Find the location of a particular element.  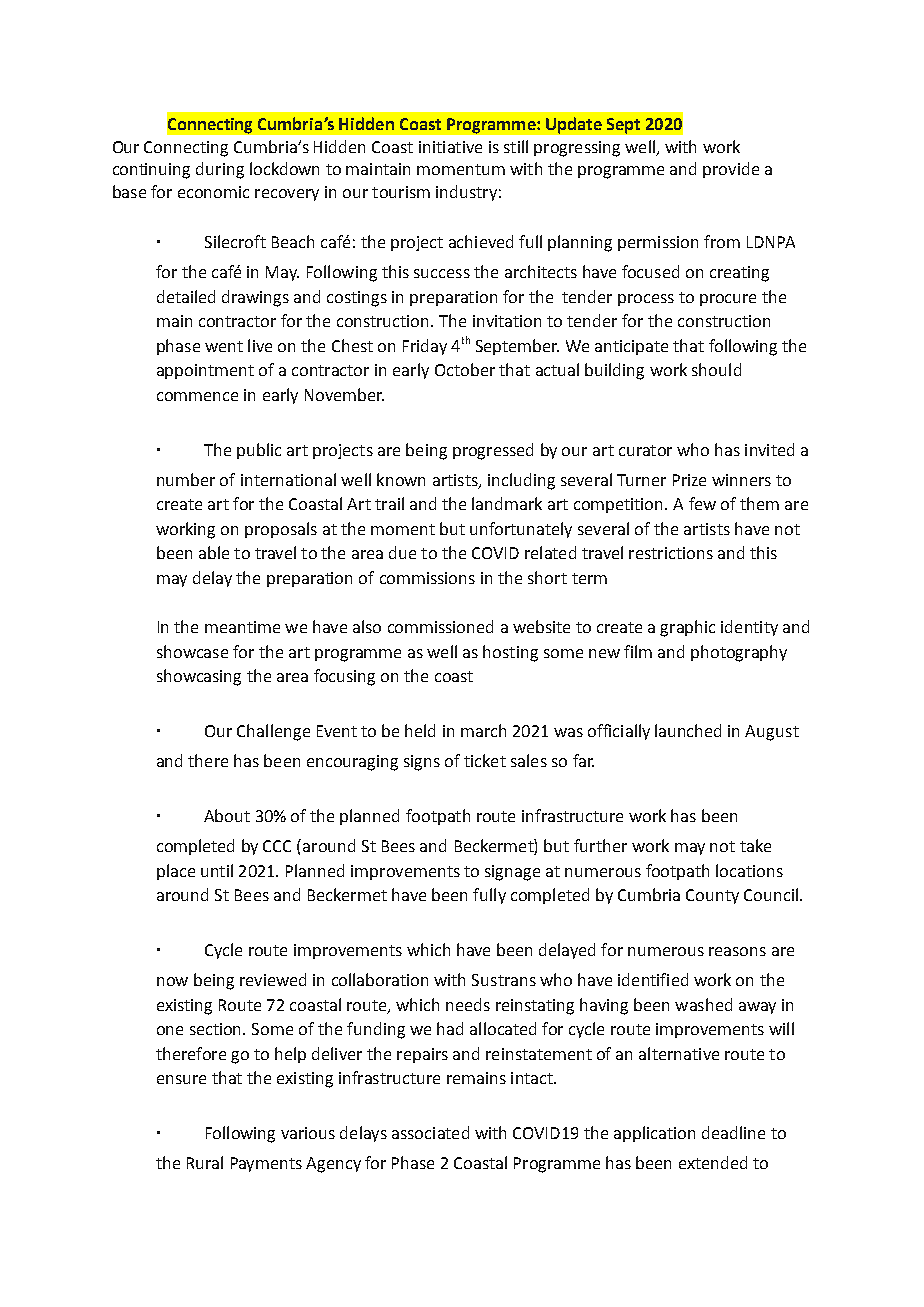

graphic is located at coordinates (687, 628).
